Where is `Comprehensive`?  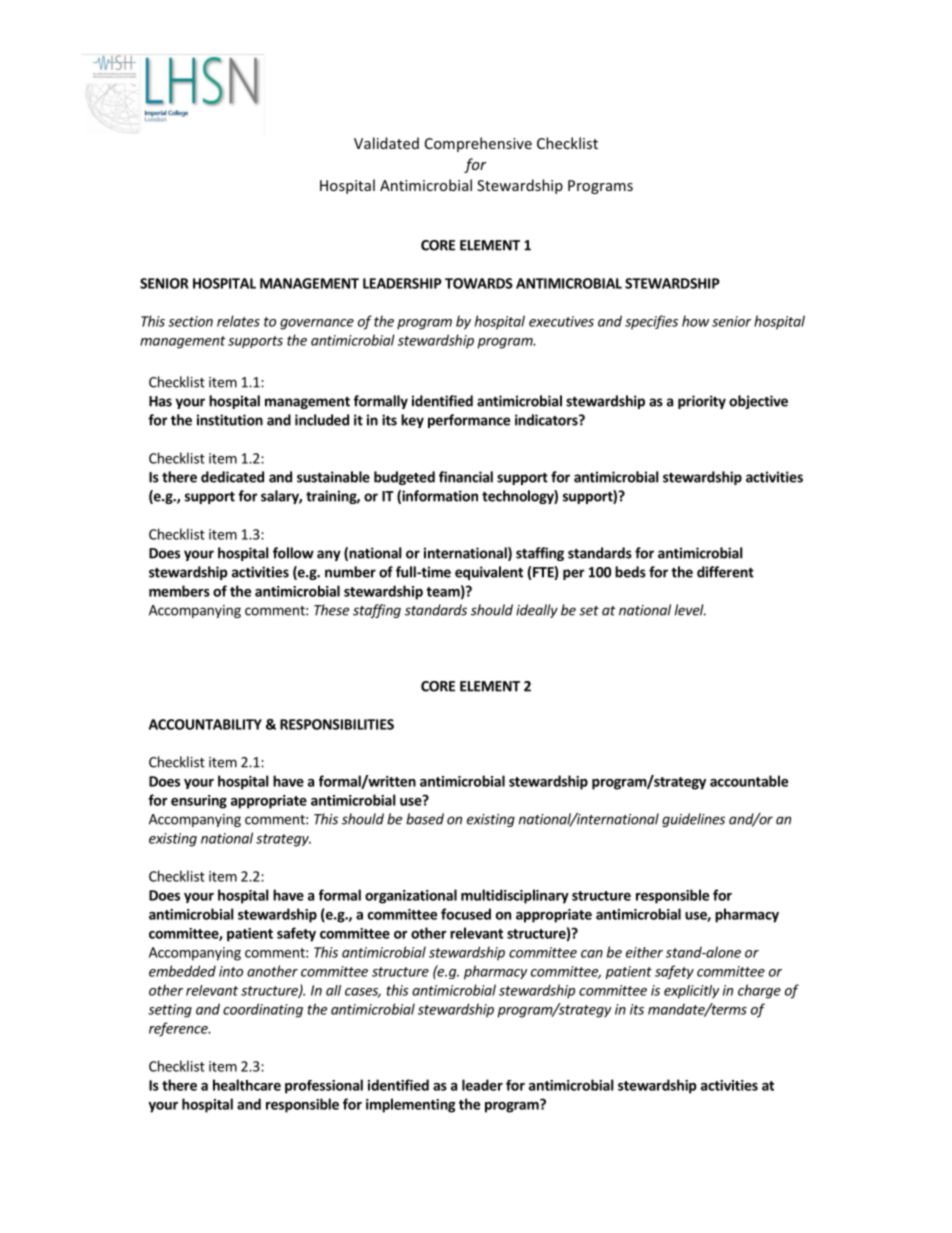 Comprehensive is located at coordinates (478, 144).
